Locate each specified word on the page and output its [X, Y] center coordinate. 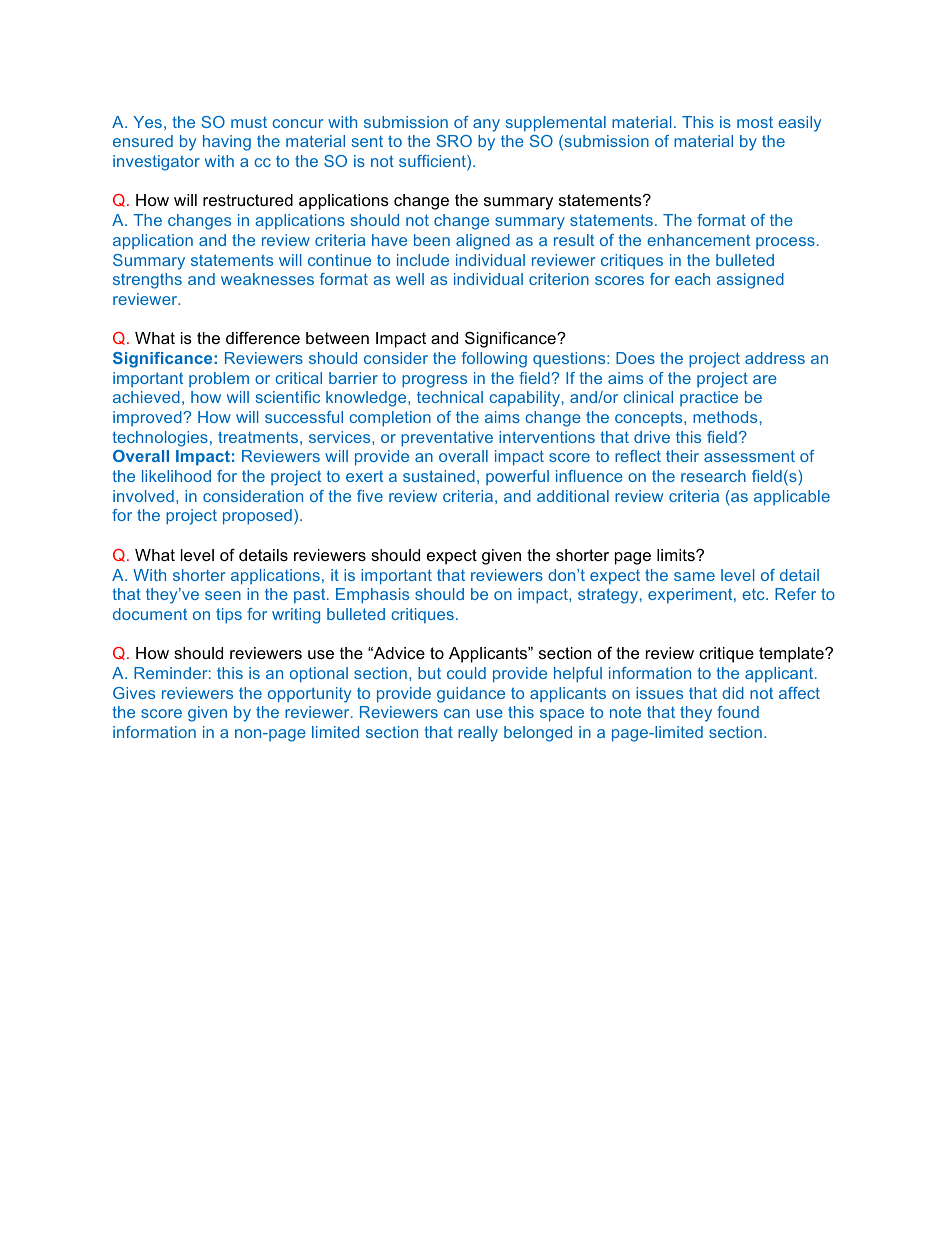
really [478, 734]
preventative [447, 439]
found [738, 712]
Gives [134, 693]
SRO [454, 141]
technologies [160, 439]
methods [725, 417]
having [227, 143]
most [755, 122]
